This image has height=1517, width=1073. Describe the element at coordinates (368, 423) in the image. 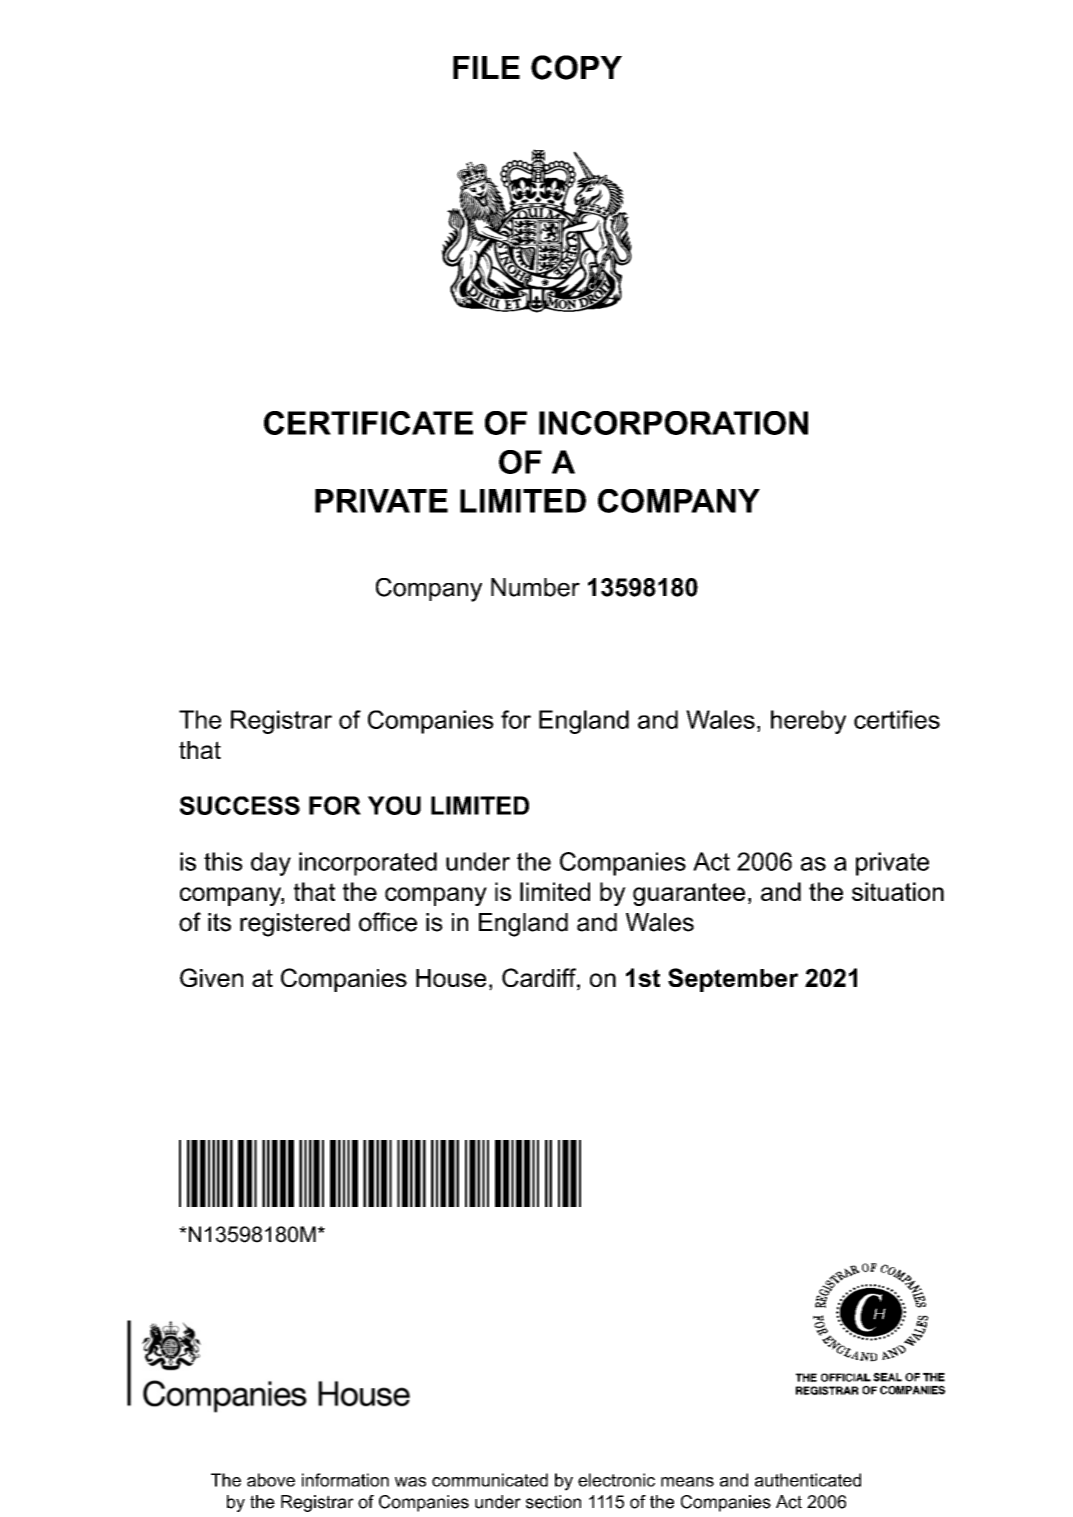

I see `CERTIFICATE` at that location.
